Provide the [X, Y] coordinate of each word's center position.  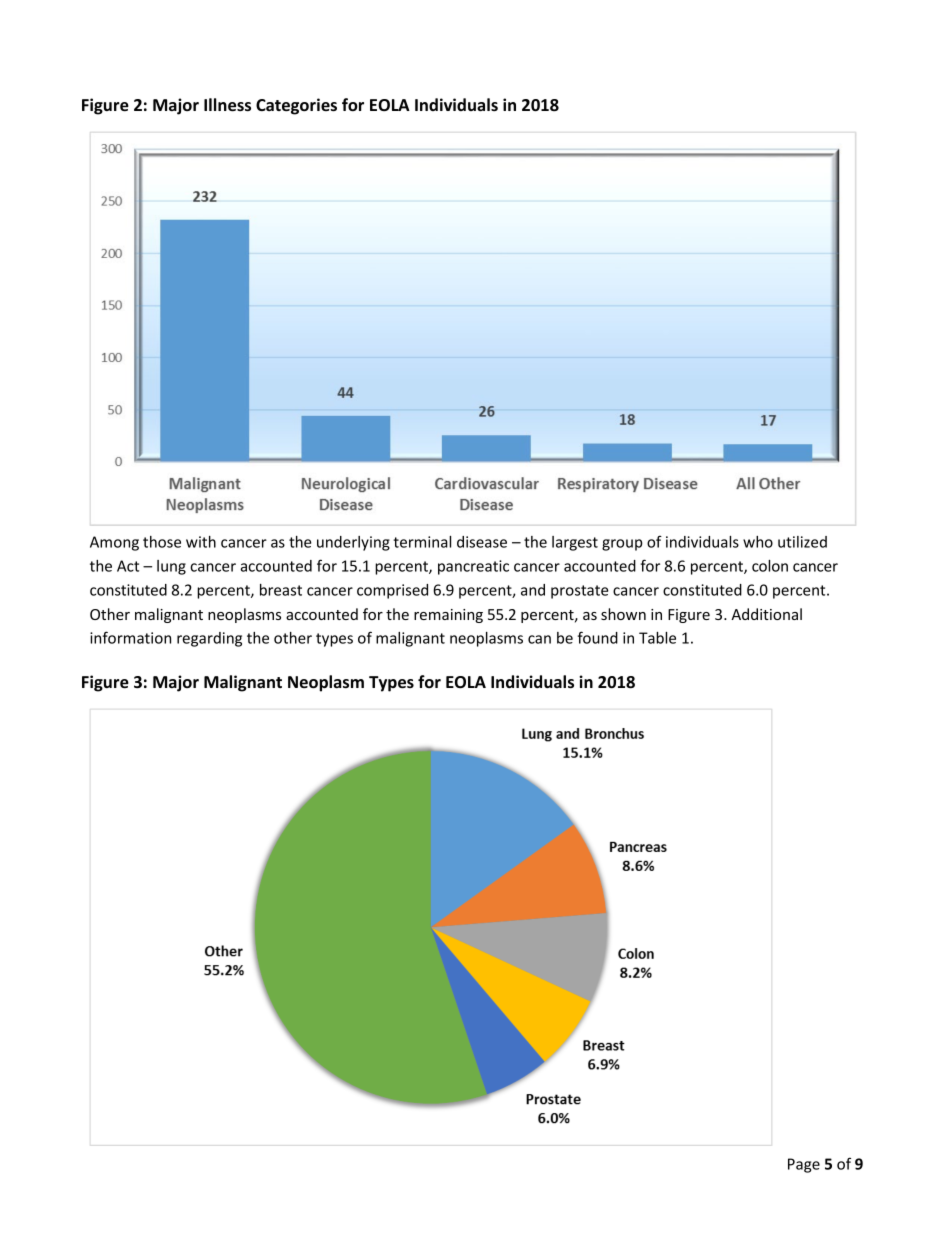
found [598, 637]
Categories [296, 106]
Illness [227, 105]
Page [804, 1165]
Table [657, 638]
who [758, 542]
